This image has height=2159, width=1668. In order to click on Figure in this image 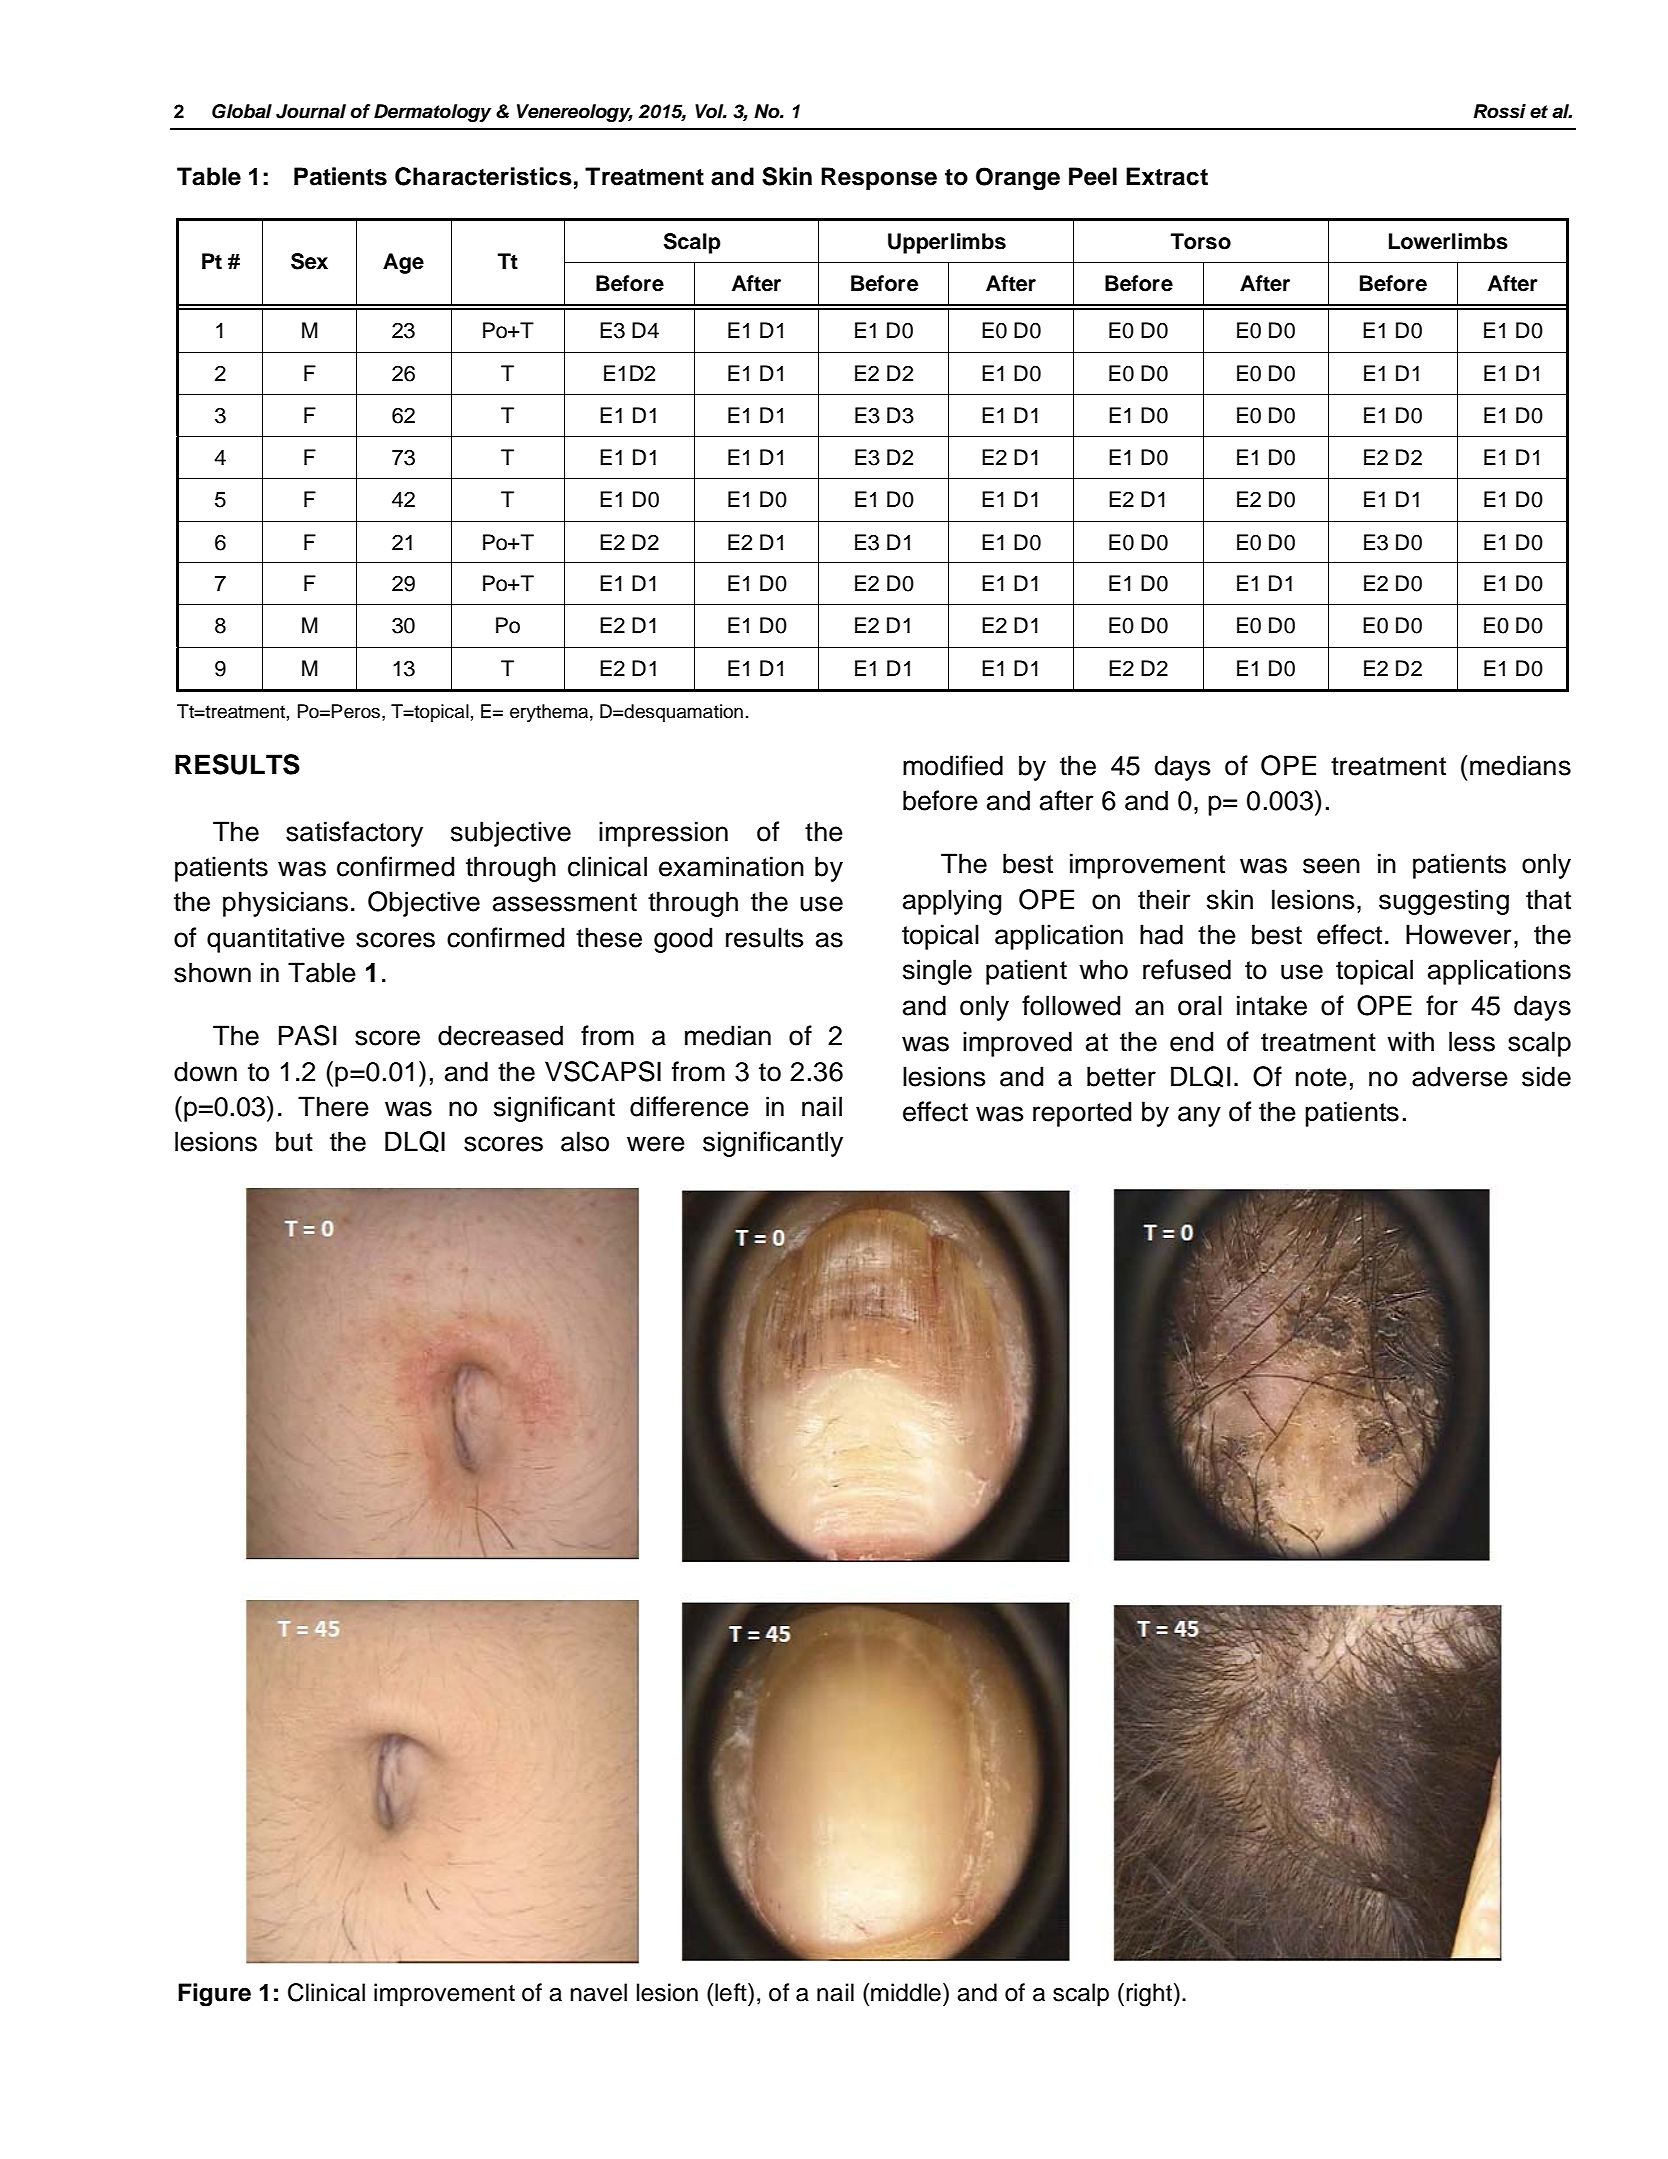, I will do `click(214, 1995)`.
